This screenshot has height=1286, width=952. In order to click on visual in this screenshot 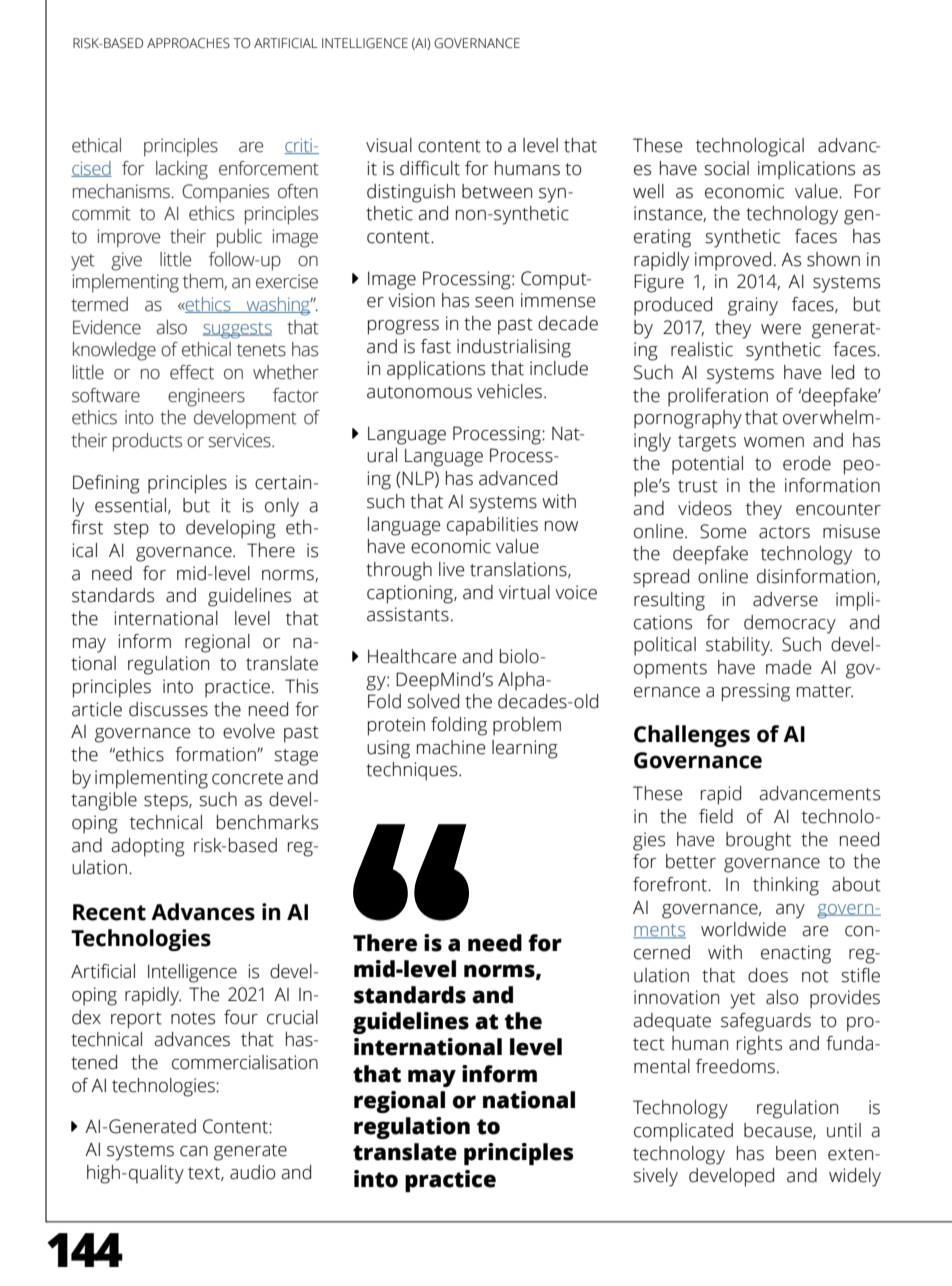, I will do `click(389, 145)`.
